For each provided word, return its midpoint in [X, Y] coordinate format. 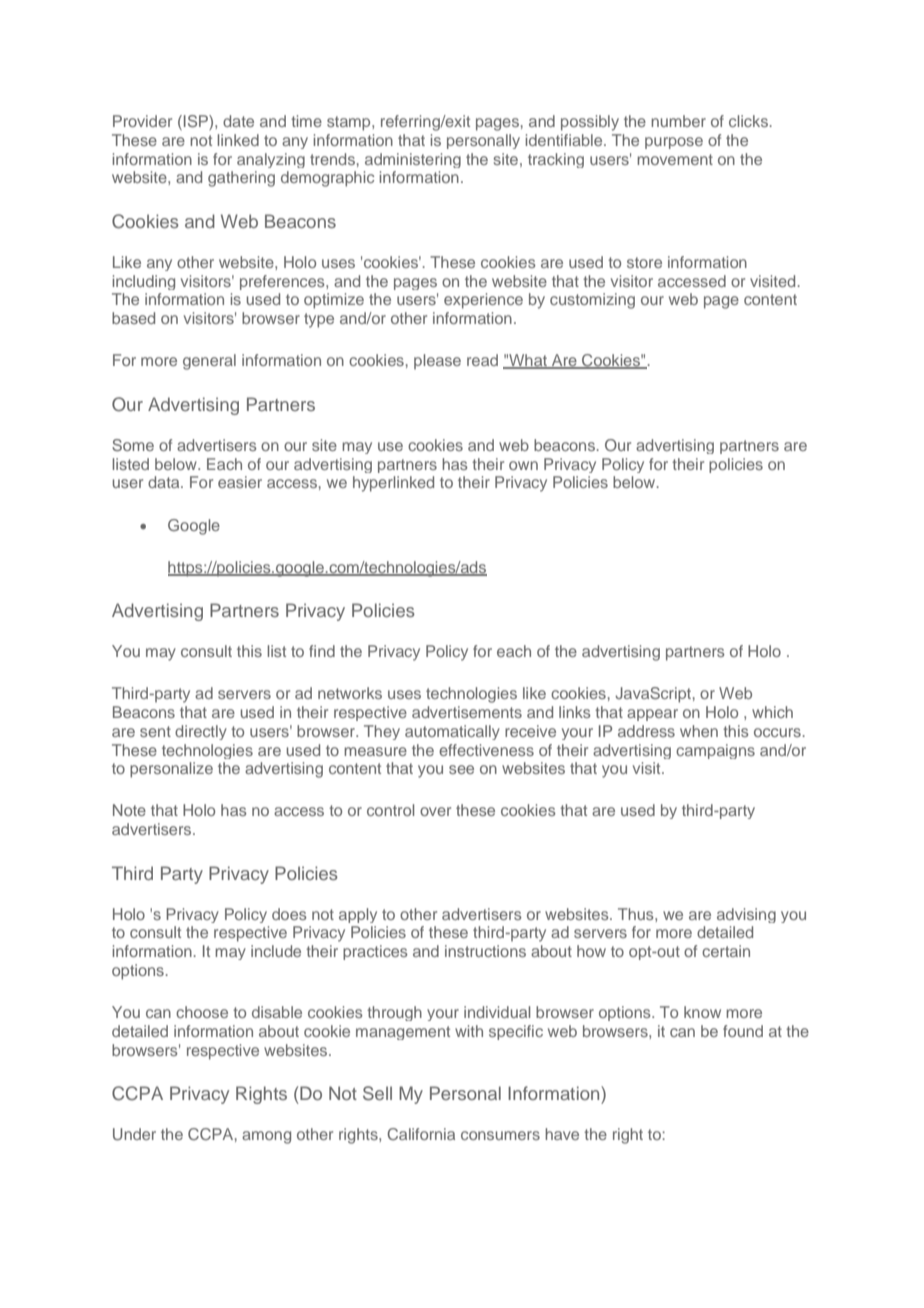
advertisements [467, 712]
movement [675, 159]
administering [413, 160]
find [322, 651]
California [421, 1134]
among [266, 1137]
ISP [197, 122]
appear [652, 715]
